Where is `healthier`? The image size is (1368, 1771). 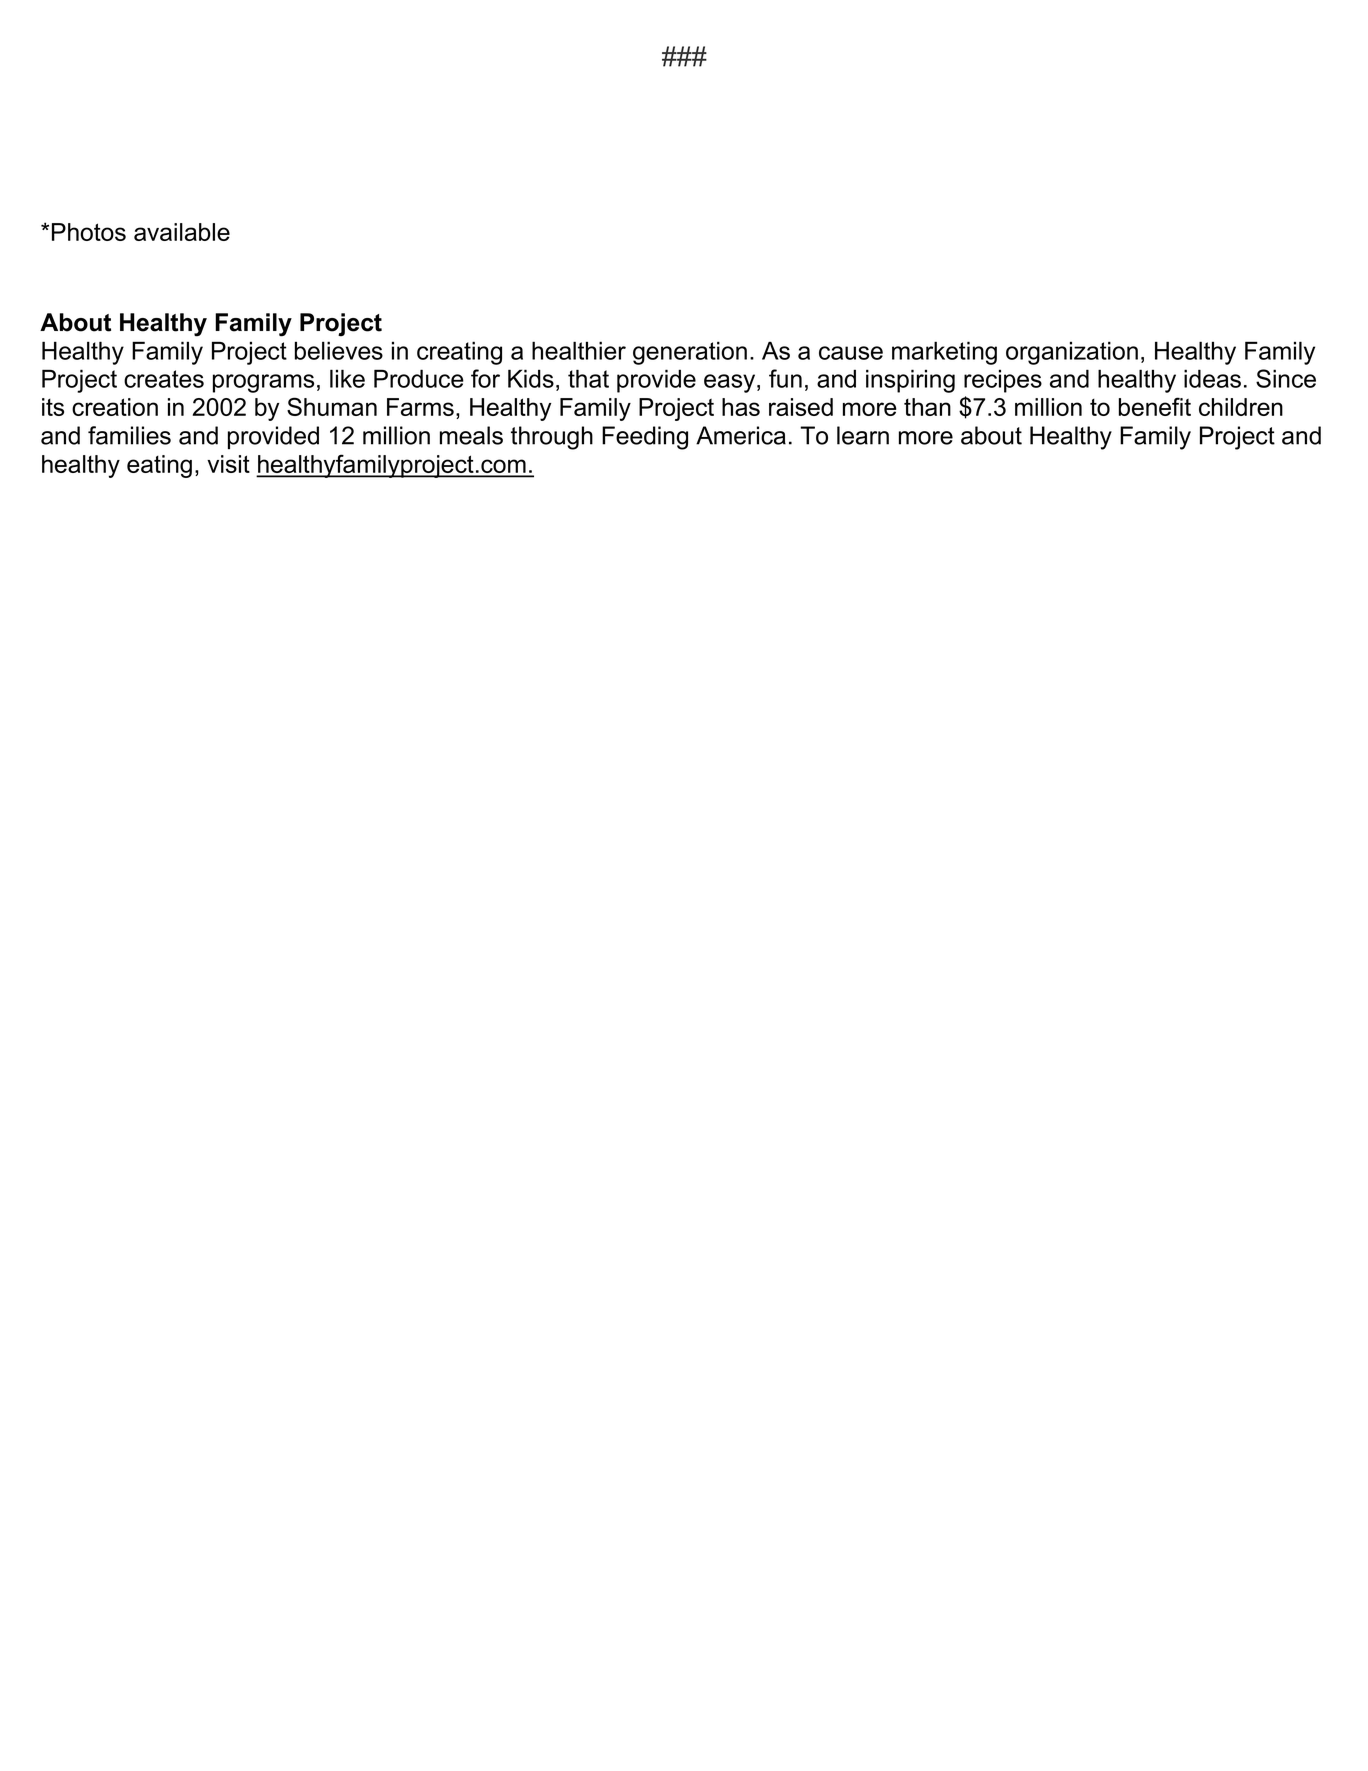 healthier is located at coordinates (579, 350).
